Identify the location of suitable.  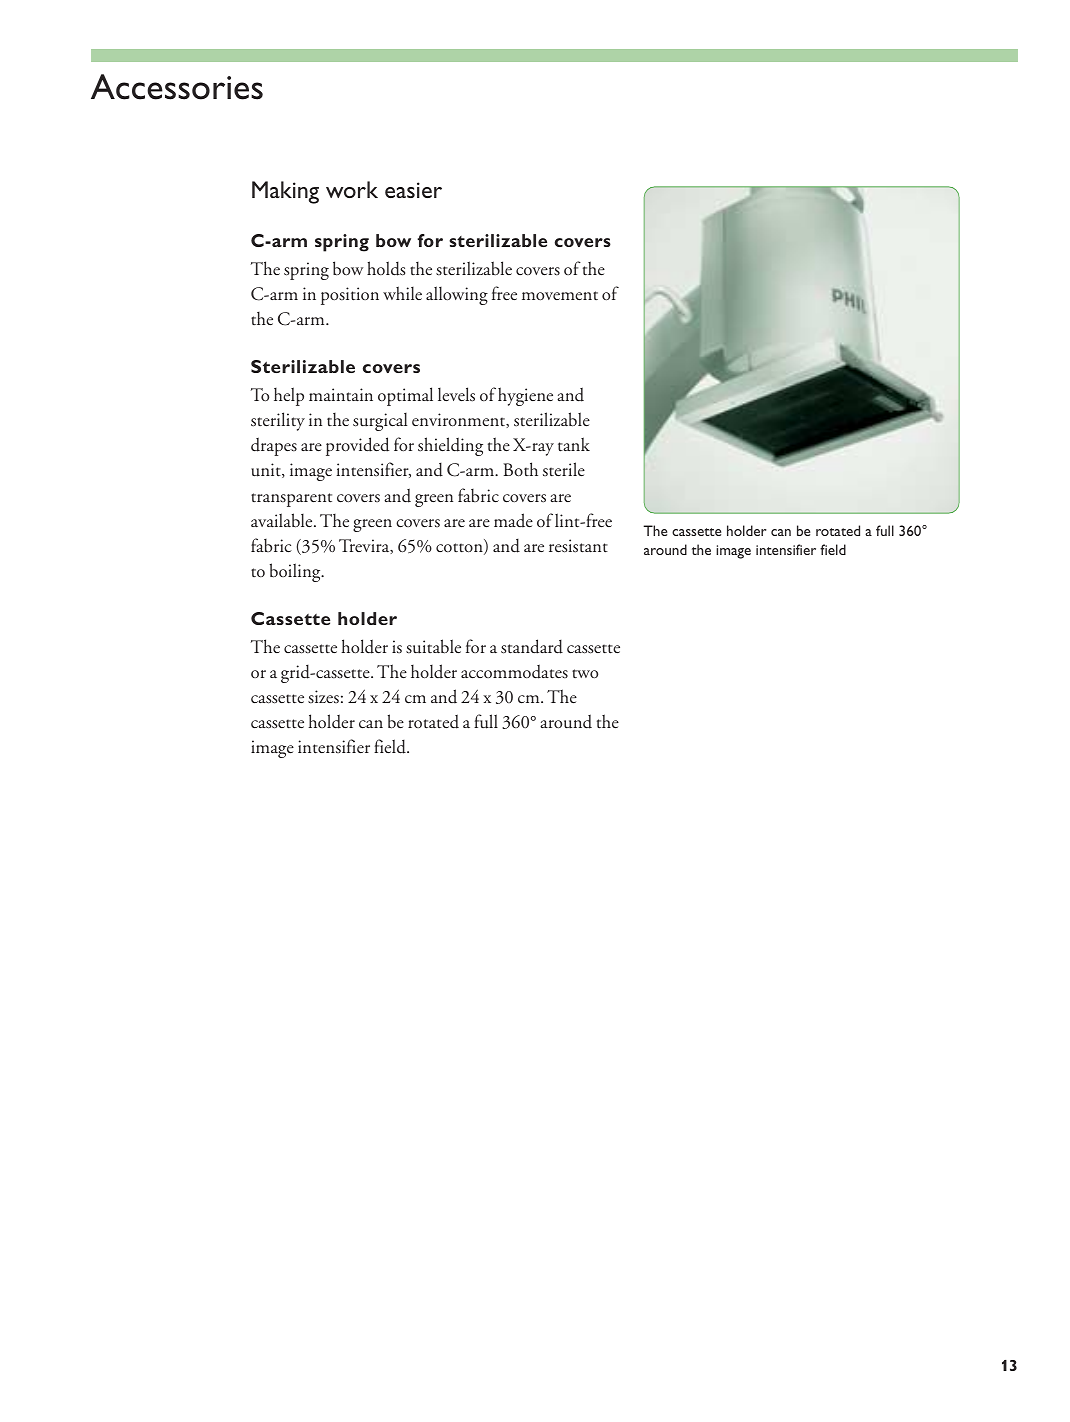
(433, 646).
